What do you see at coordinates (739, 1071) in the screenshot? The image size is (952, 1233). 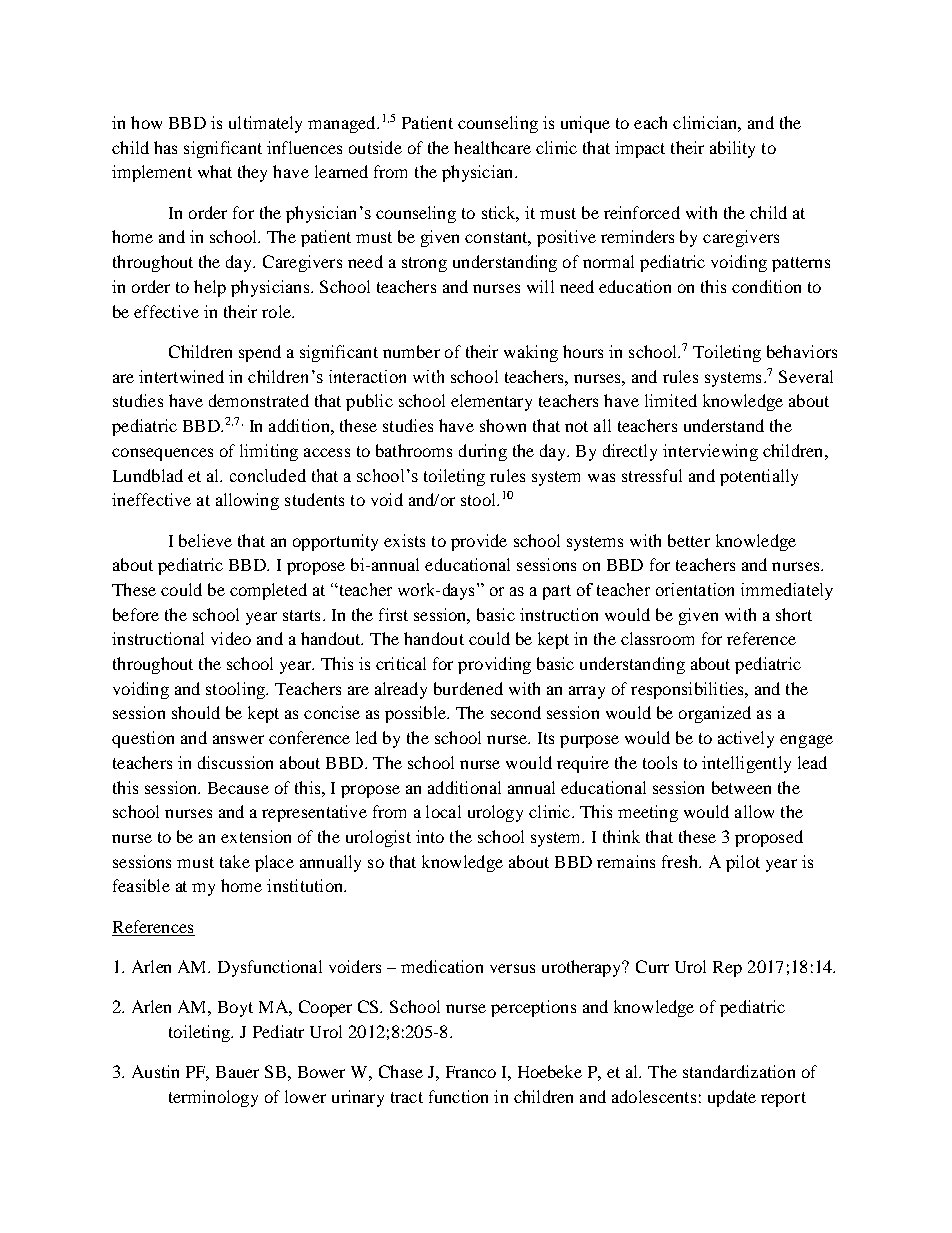 I see `standardization` at bounding box center [739, 1071].
